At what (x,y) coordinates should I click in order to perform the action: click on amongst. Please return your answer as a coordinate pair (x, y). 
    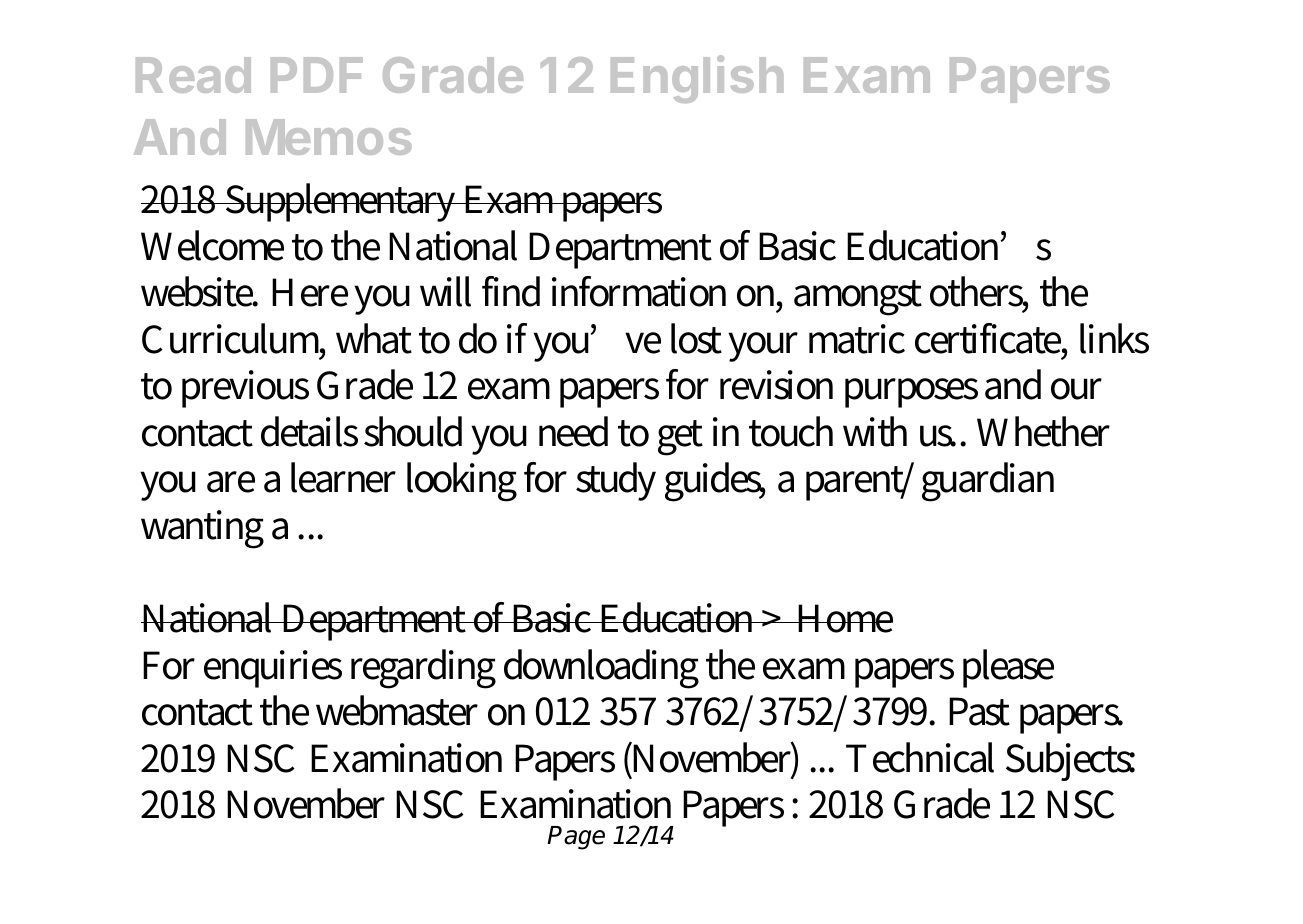
    Looking at the image, I should click on (858, 298).
